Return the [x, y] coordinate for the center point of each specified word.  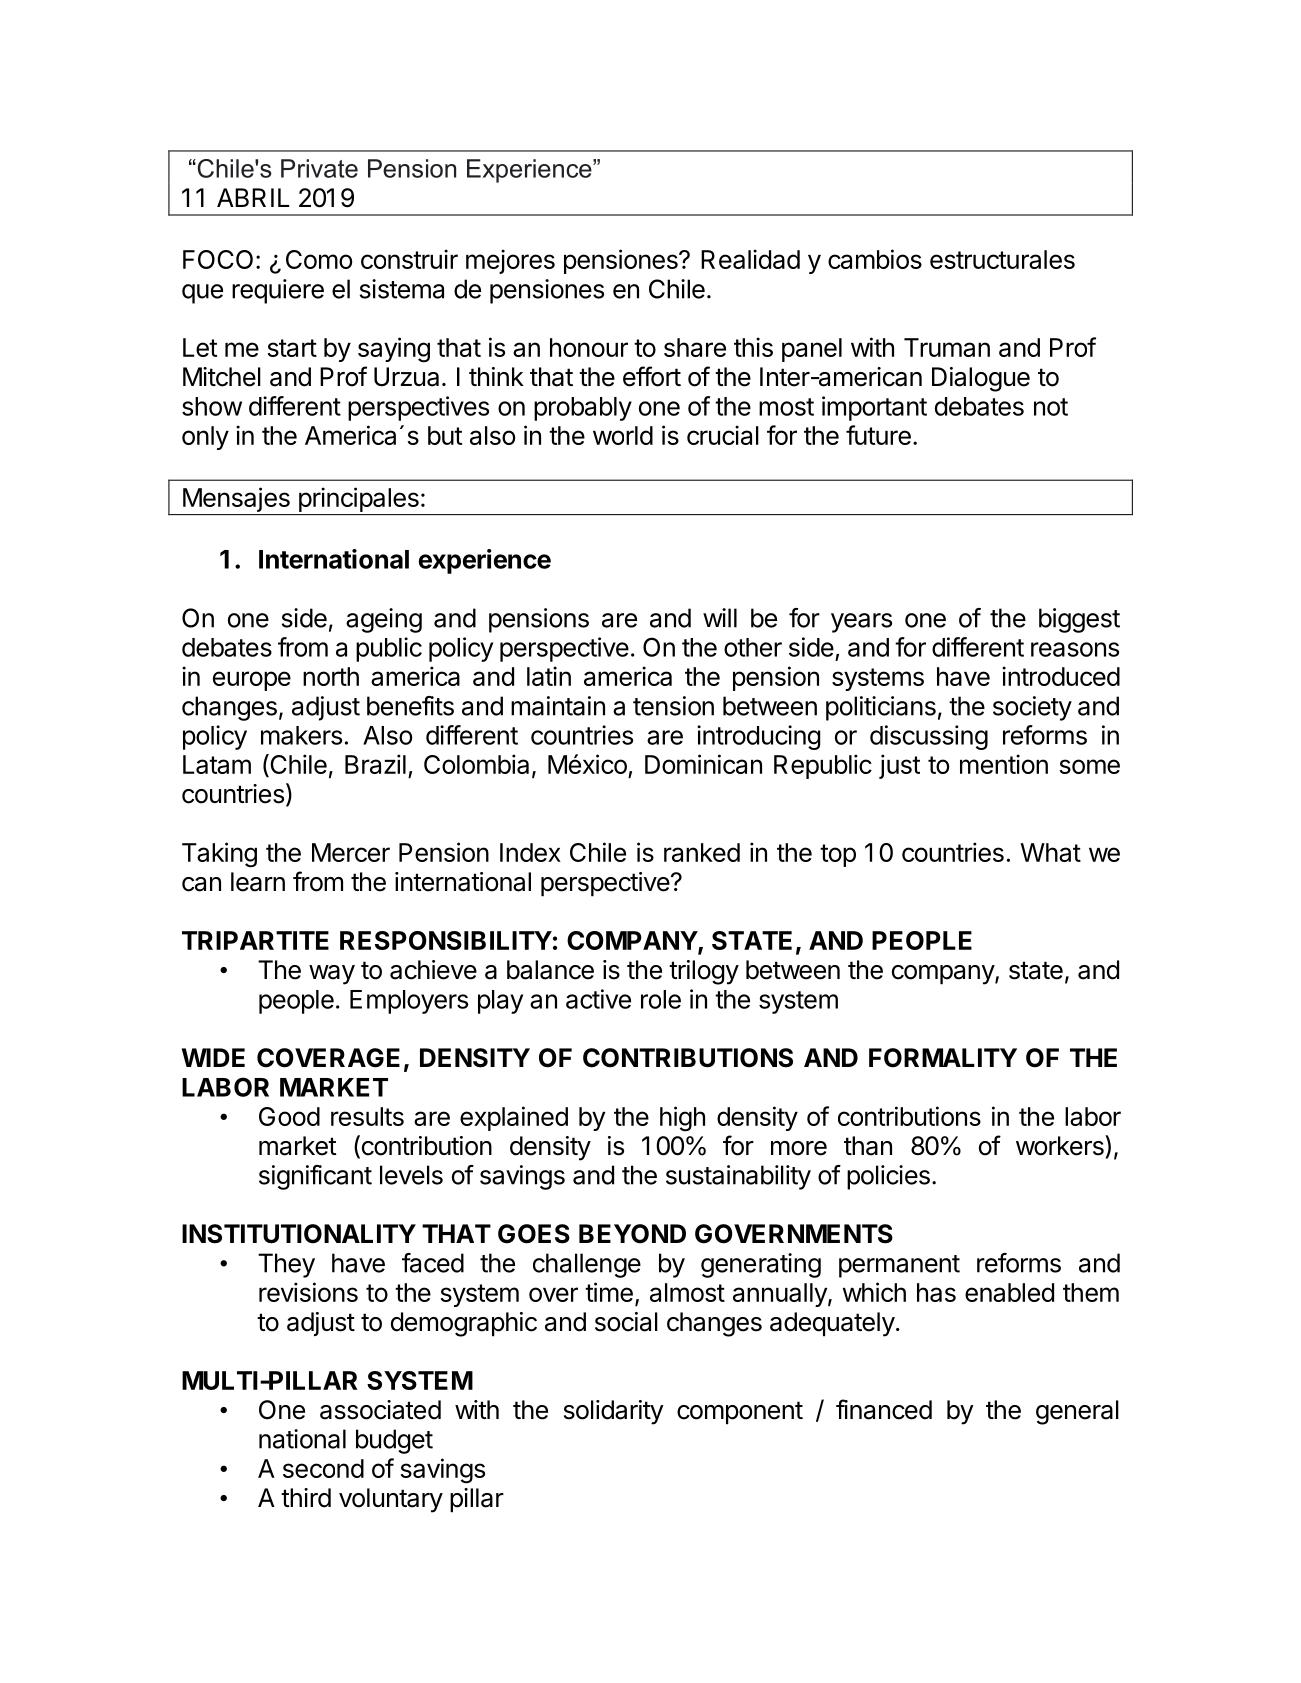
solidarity [614, 1412]
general [1077, 1412]
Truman [947, 347]
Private [319, 168]
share [695, 347]
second [323, 1468]
